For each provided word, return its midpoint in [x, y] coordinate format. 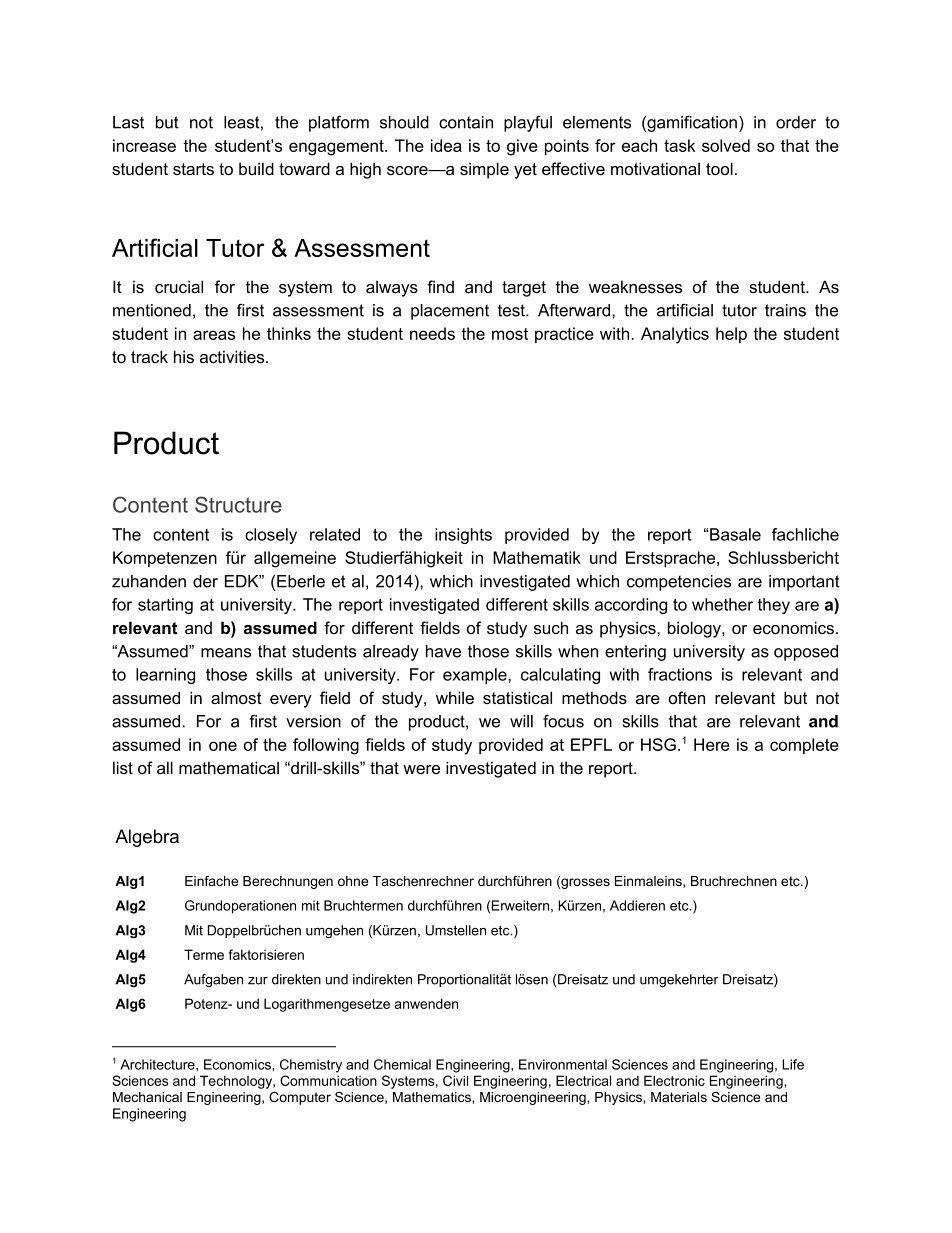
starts [193, 169]
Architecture [158, 1064]
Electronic [674, 1080]
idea [446, 145]
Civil [455, 1080]
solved [726, 145]
